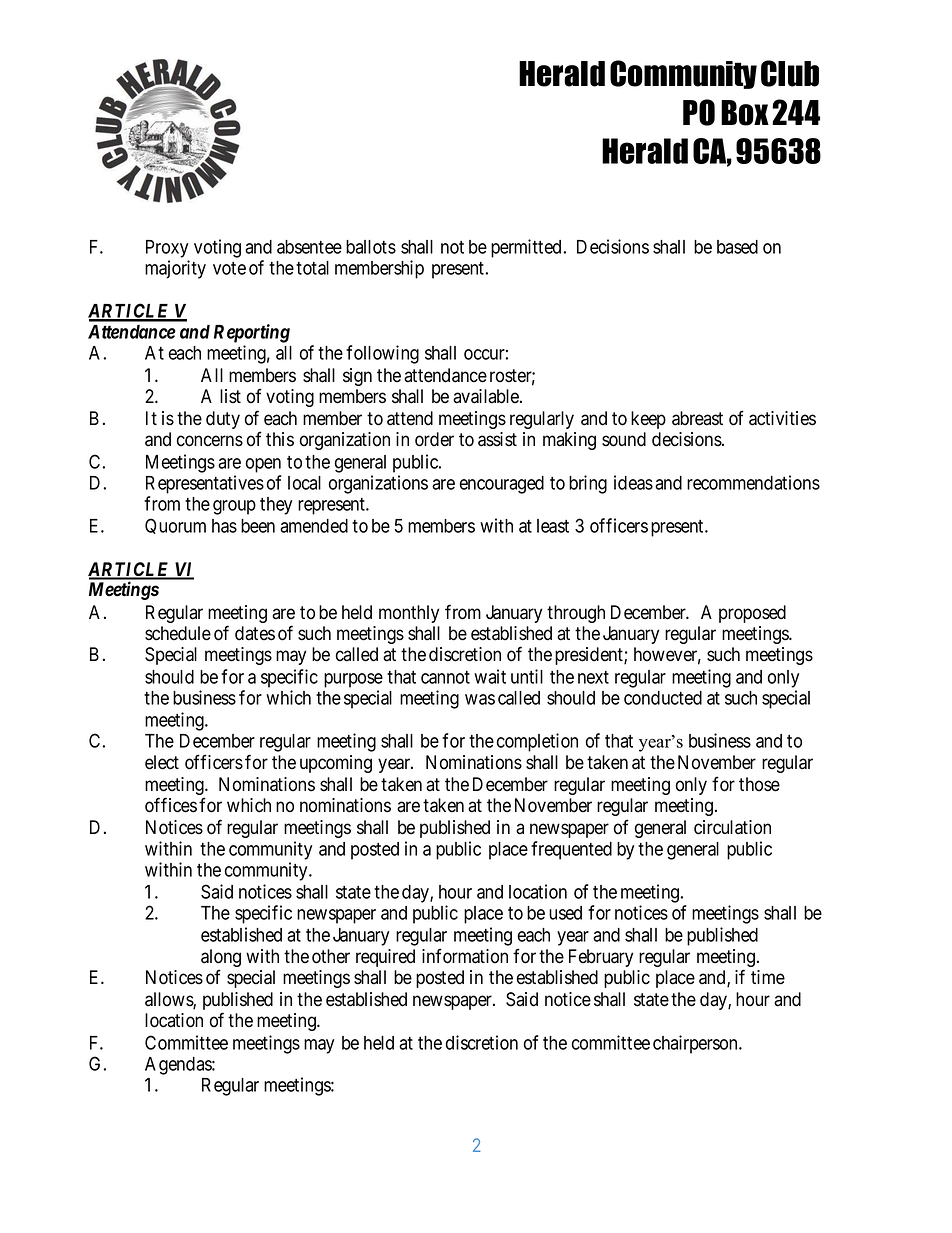 Image resolution: width=952 pixels, height=1233 pixels. What do you see at coordinates (526, 248) in the document?
I see `permitted` at bounding box center [526, 248].
